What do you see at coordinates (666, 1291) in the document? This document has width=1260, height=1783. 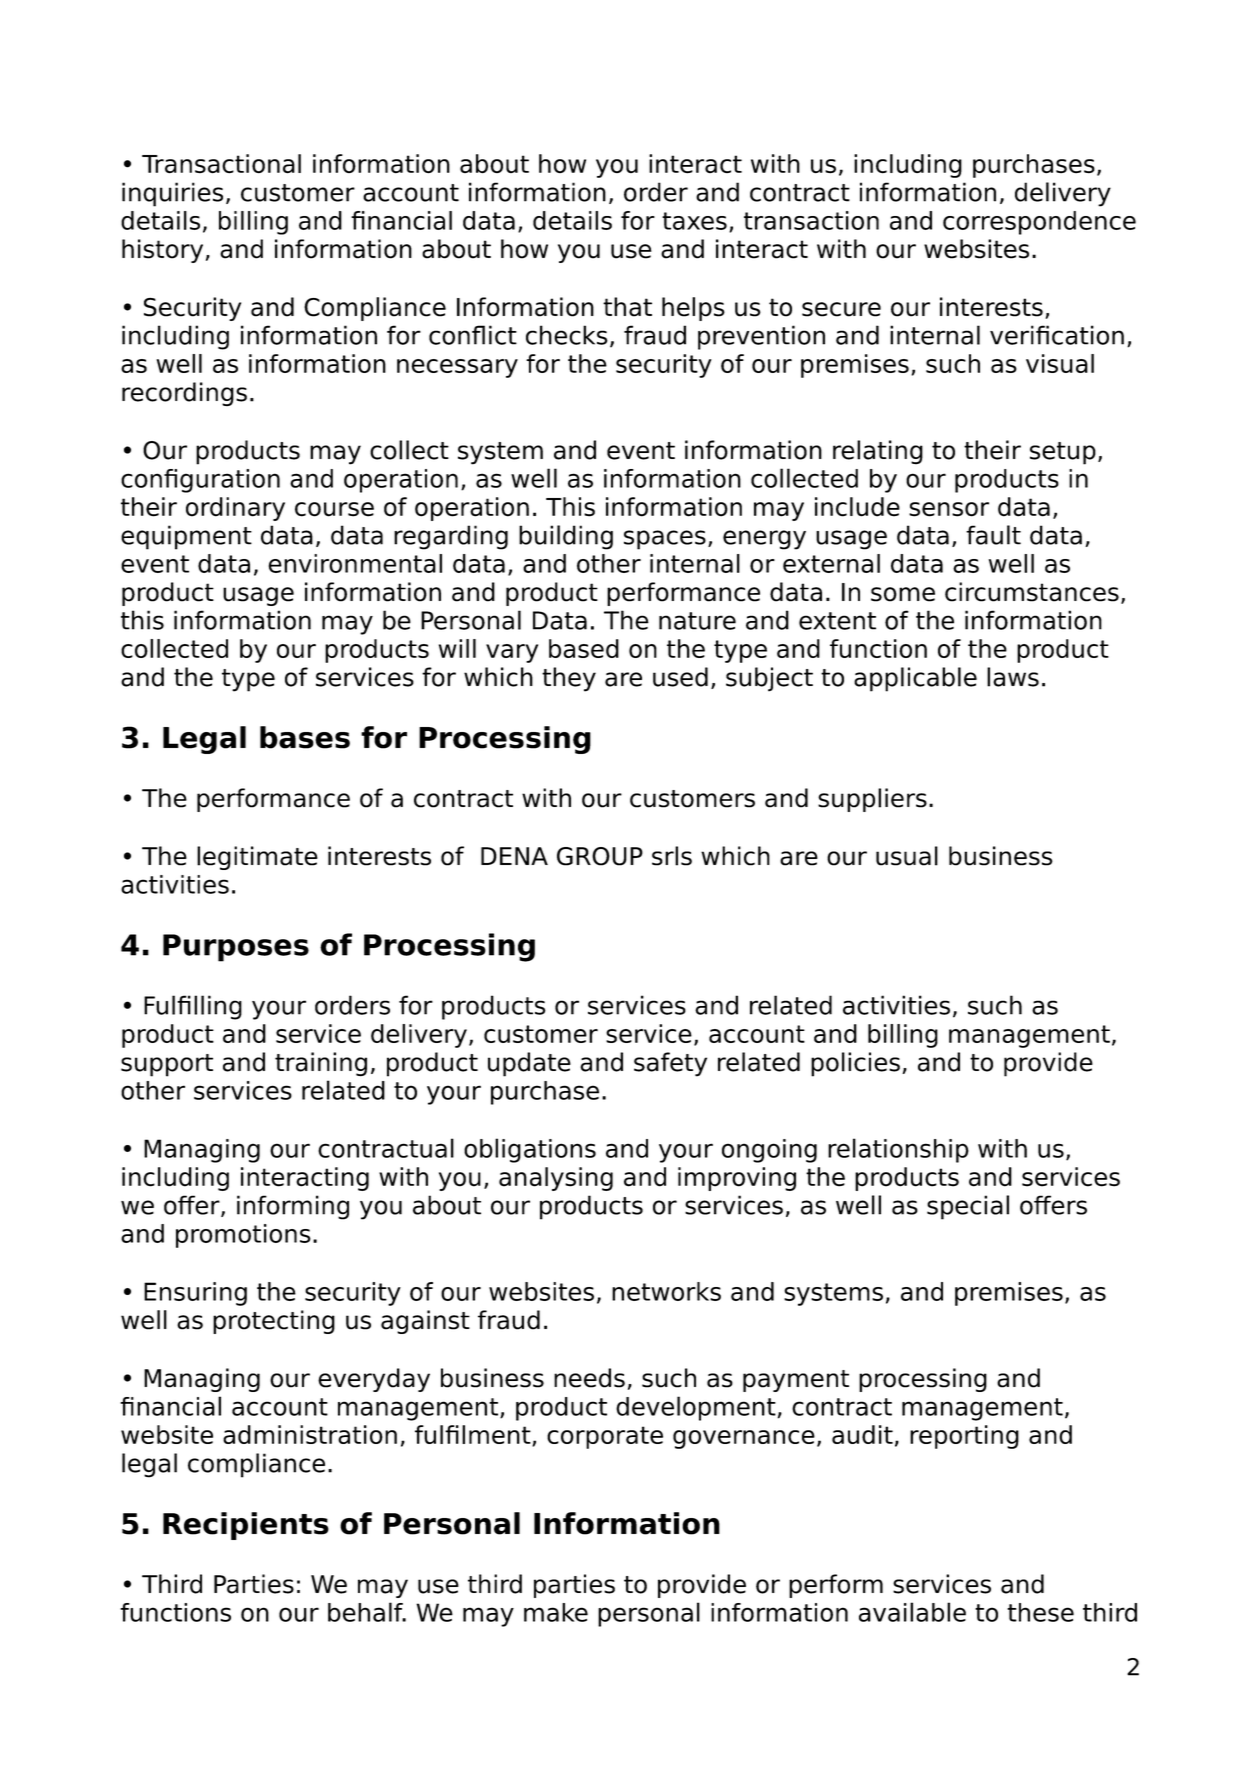 I see `networks` at bounding box center [666, 1291].
